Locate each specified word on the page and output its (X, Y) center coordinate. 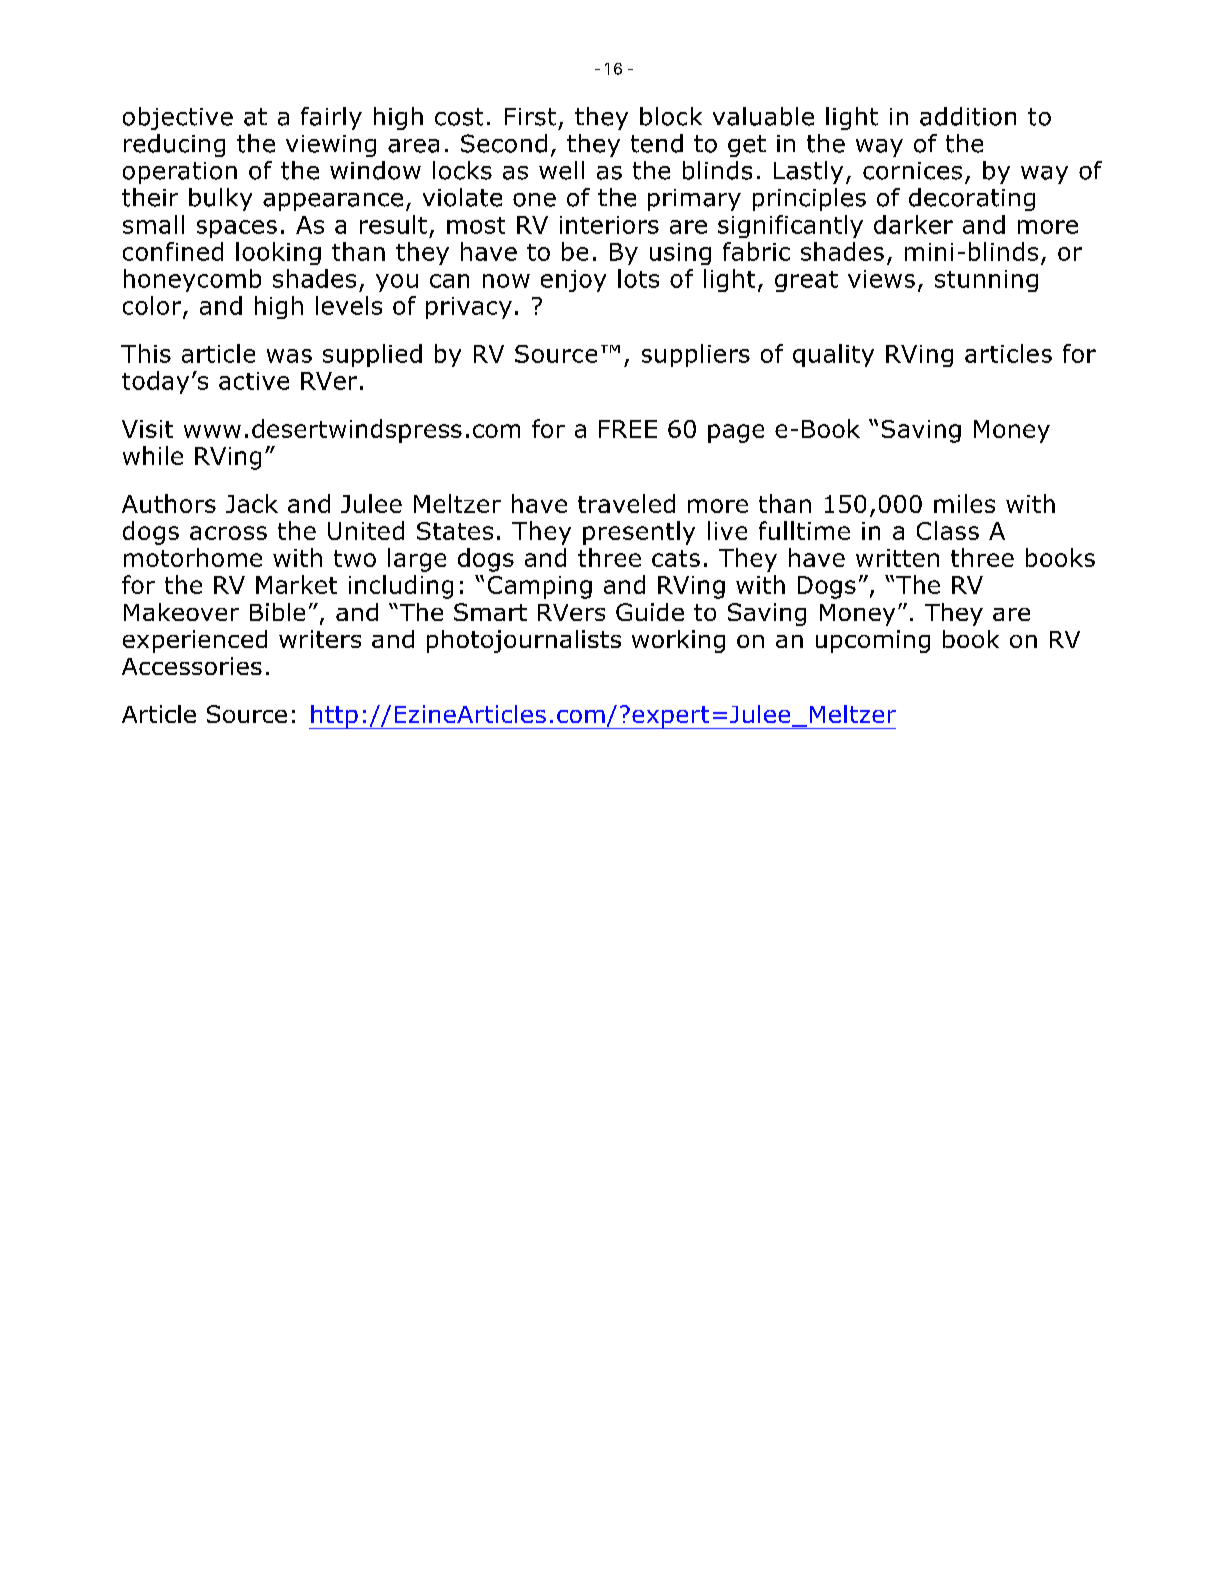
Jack (252, 503)
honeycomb (192, 280)
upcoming (873, 641)
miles (964, 503)
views (881, 279)
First (530, 117)
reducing (174, 145)
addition (968, 116)
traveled (626, 503)
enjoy (573, 281)
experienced (195, 641)
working (678, 641)
